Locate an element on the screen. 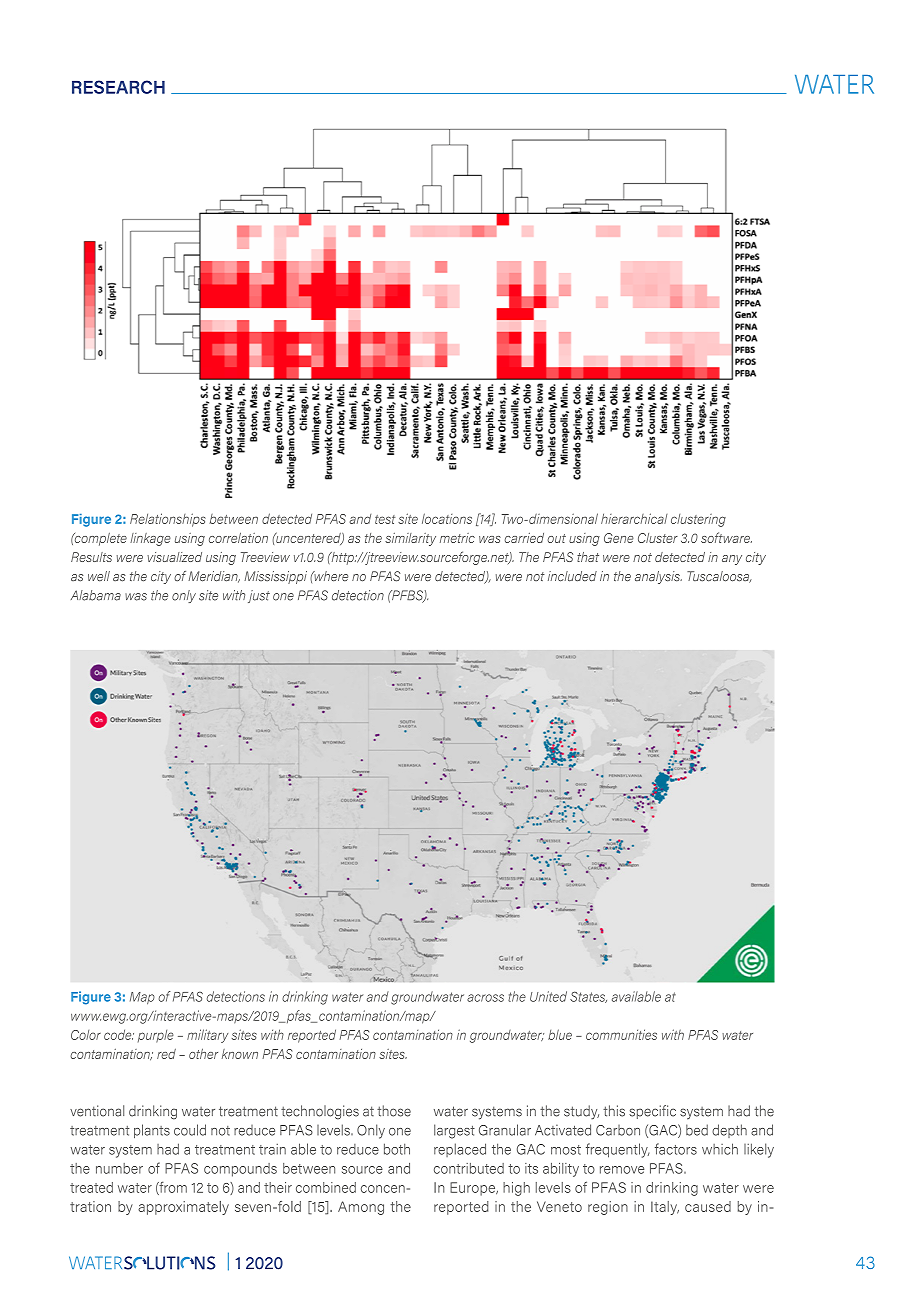 Image resolution: width=924 pixels, height=1308 pixels. RESEARCH is located at coordinates (118, 87).
